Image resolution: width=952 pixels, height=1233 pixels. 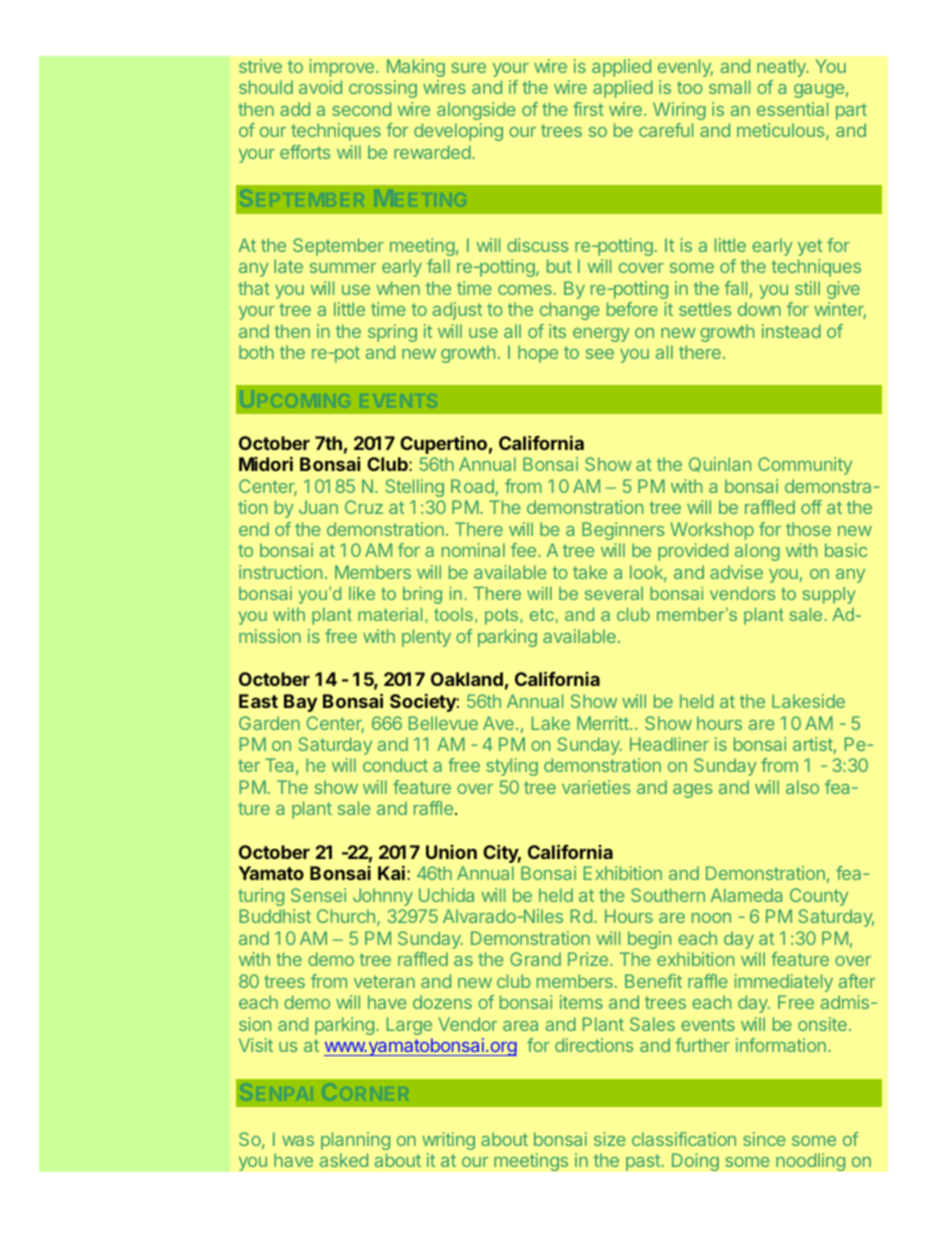 I want to click on essential, so click(x=792, y=109).
